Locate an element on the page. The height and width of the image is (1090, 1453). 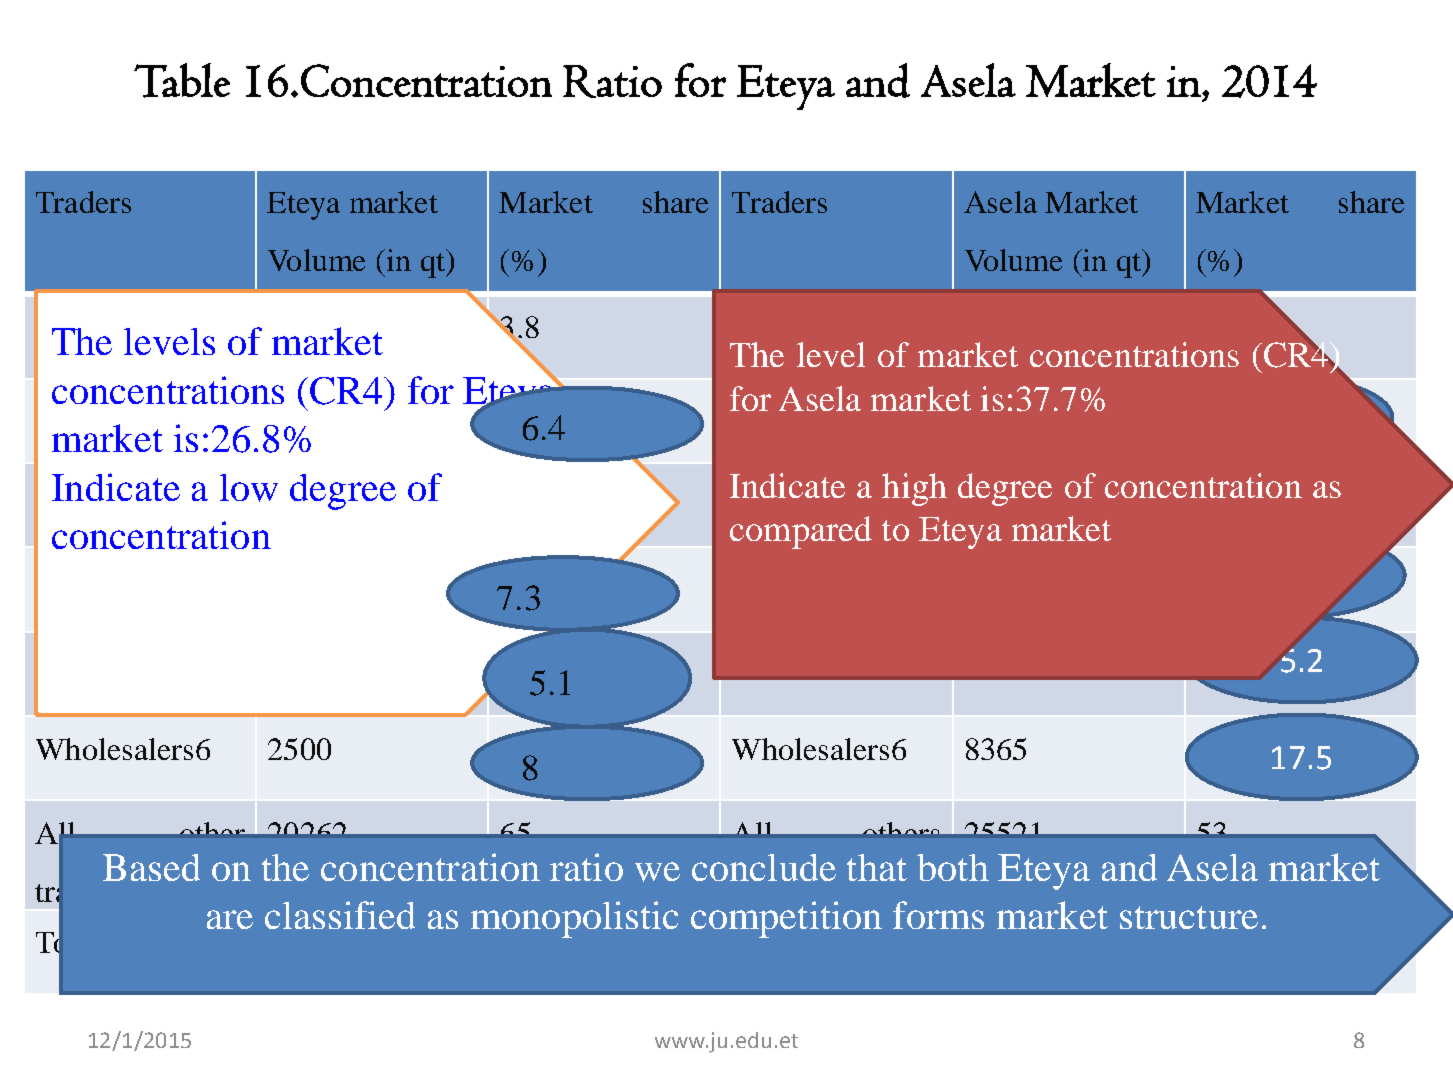
conclude is located at coordinates (764, 867).
